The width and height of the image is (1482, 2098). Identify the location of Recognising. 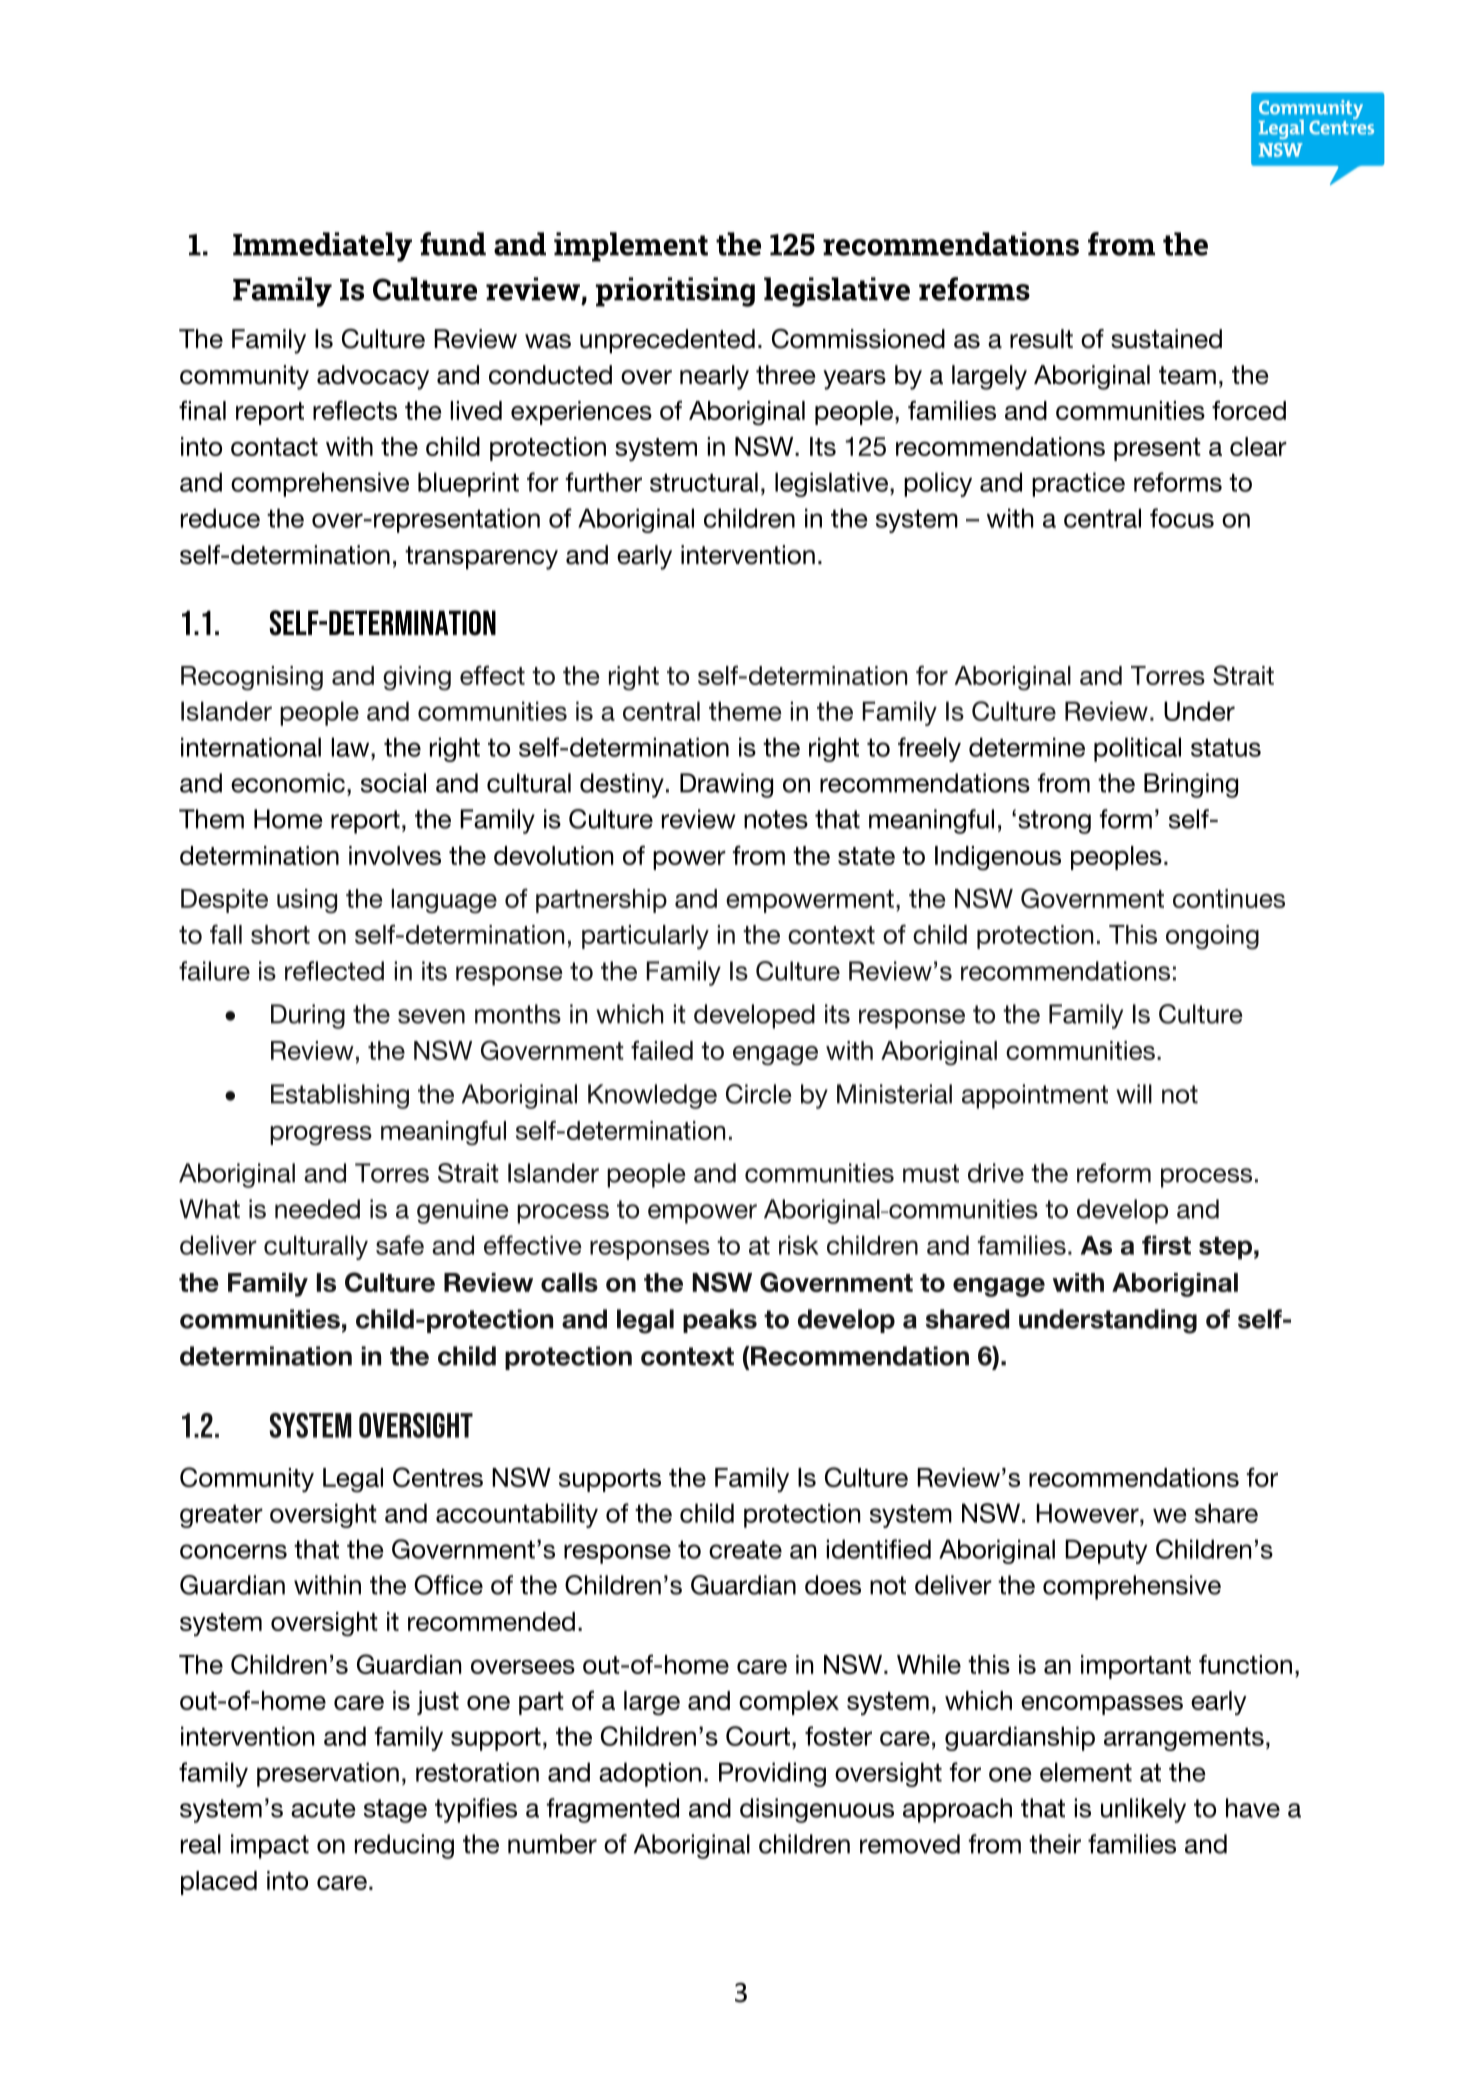
(252, 678).
